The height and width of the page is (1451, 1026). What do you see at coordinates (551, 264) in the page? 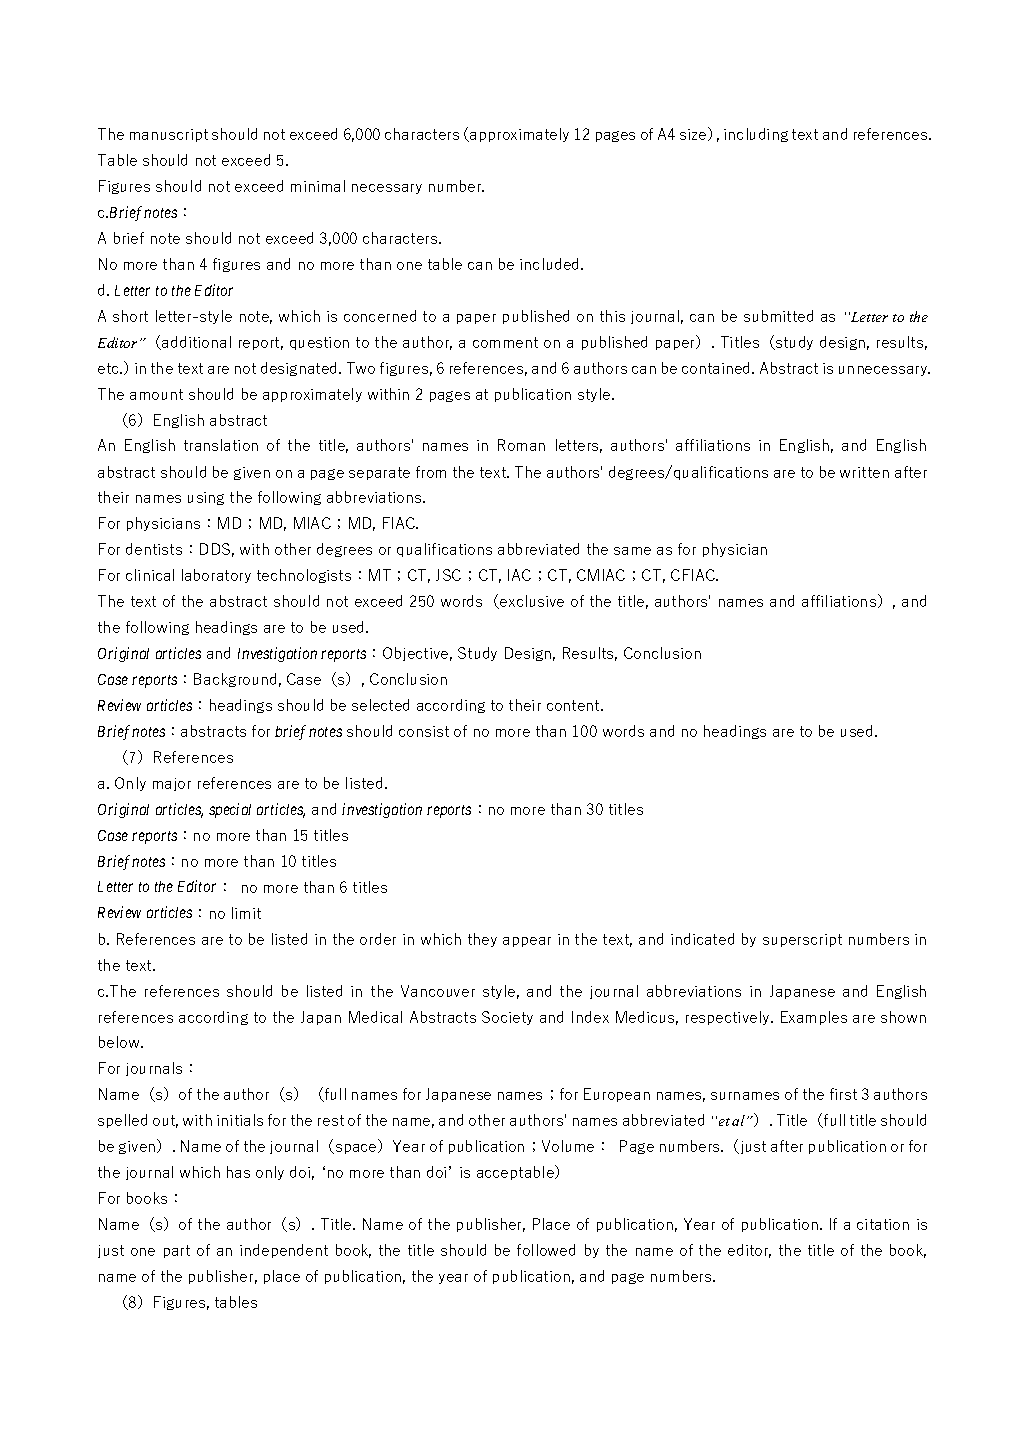
I see `included` at bounding box center [551, 264].
